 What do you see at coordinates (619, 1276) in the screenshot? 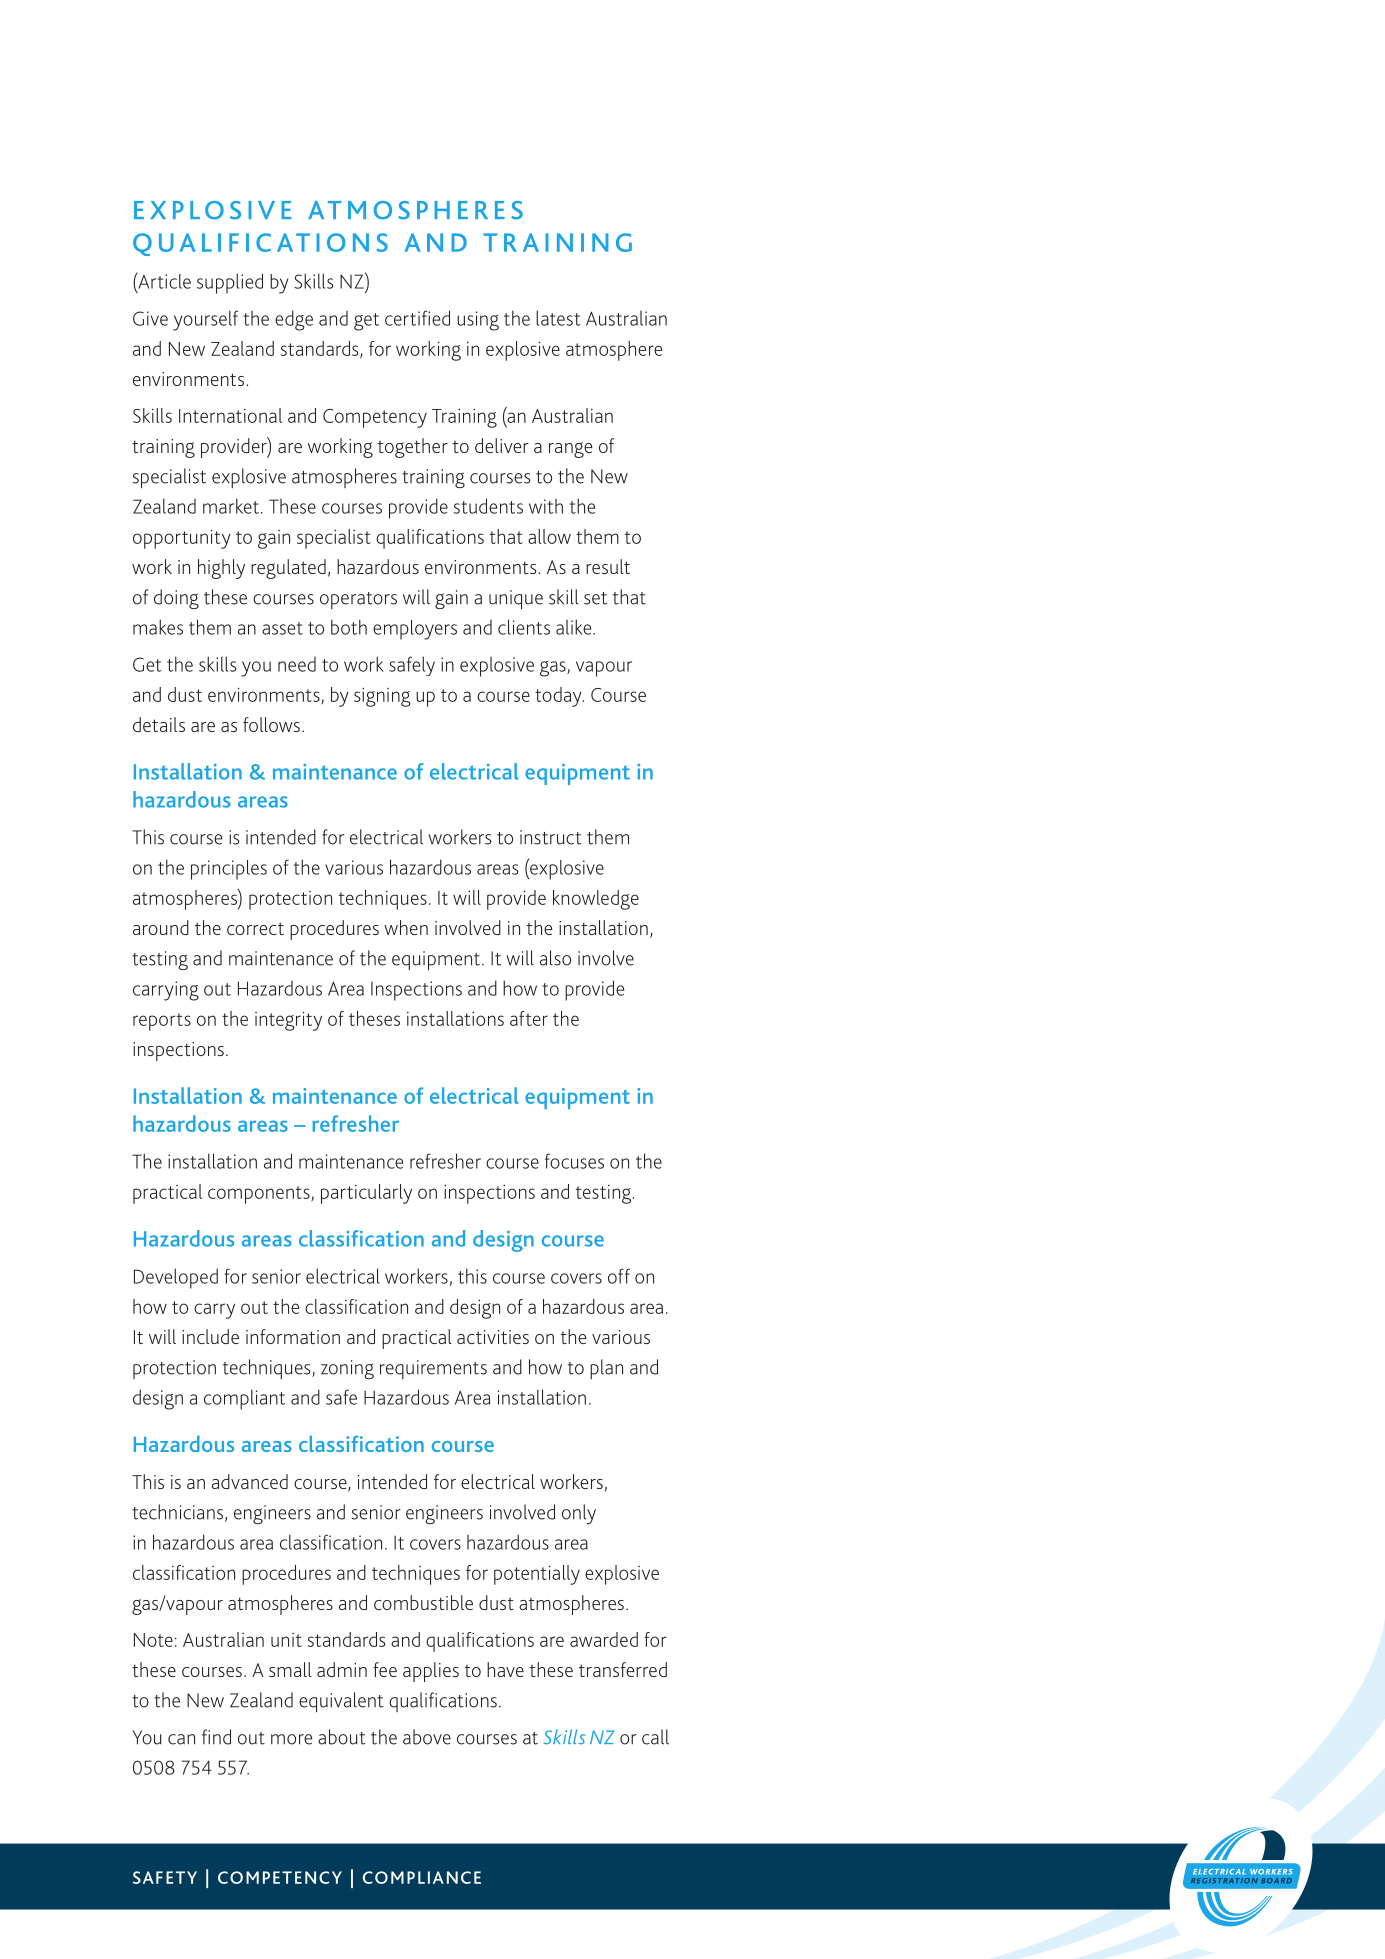
I see `off` at bounding box center [619, 1276].
